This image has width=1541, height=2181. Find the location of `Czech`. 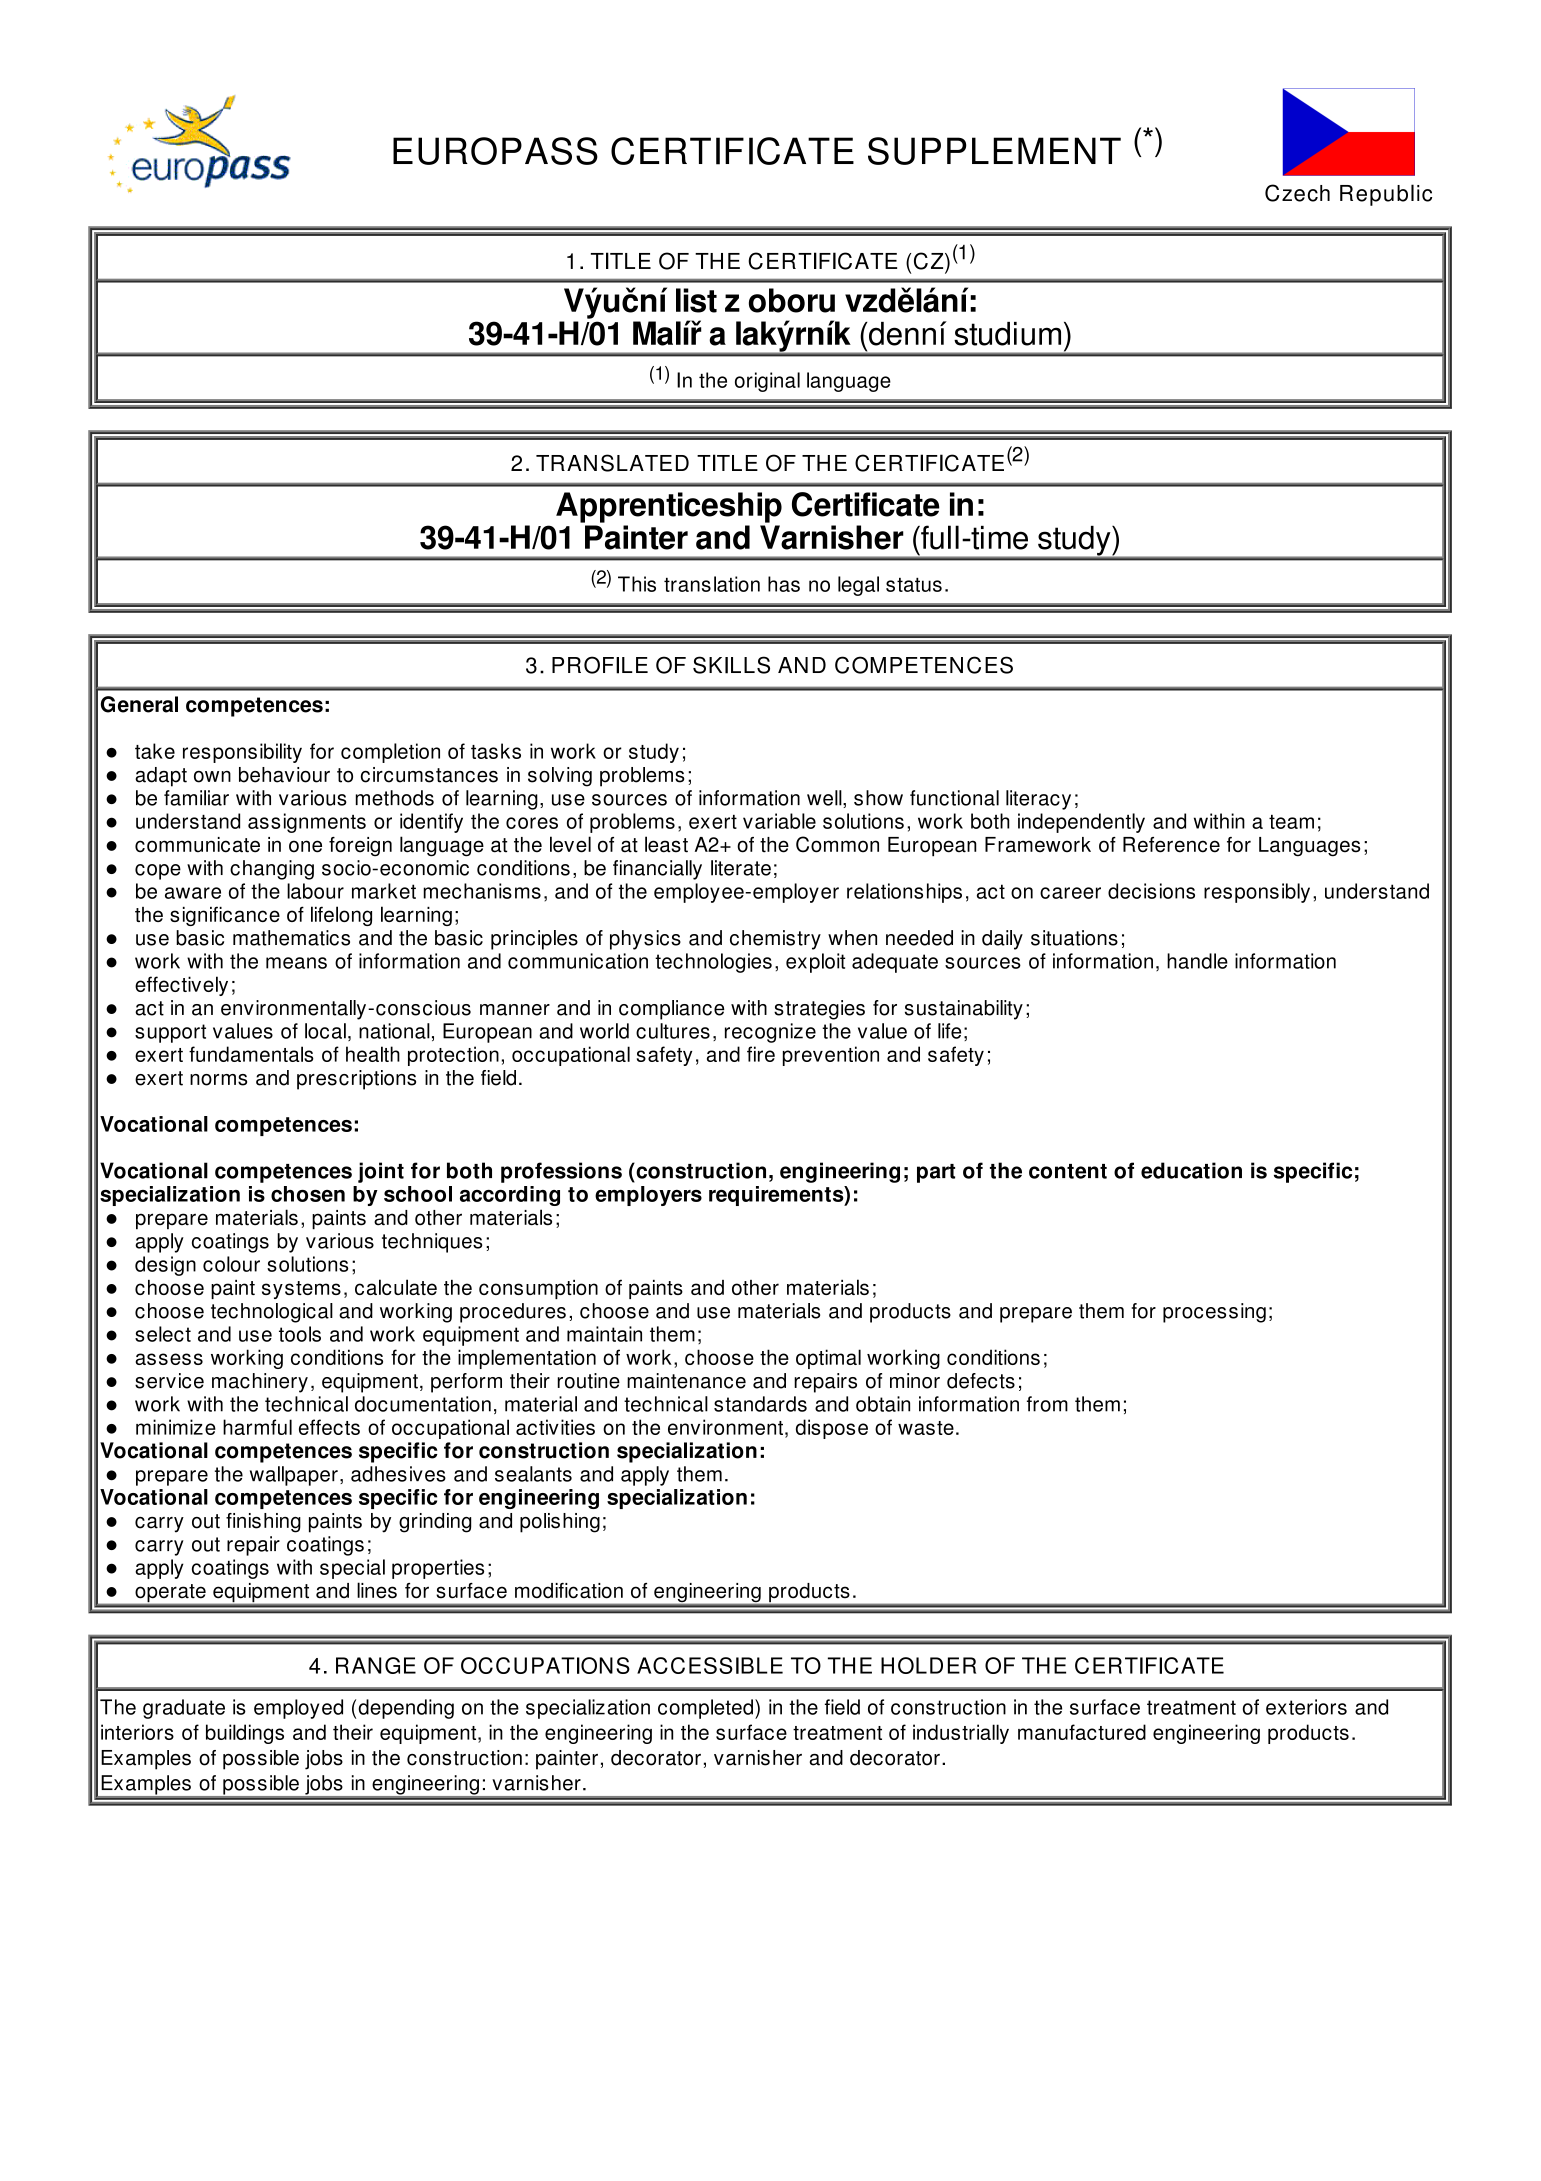

Czech is located at coordinates (1297, 193).
